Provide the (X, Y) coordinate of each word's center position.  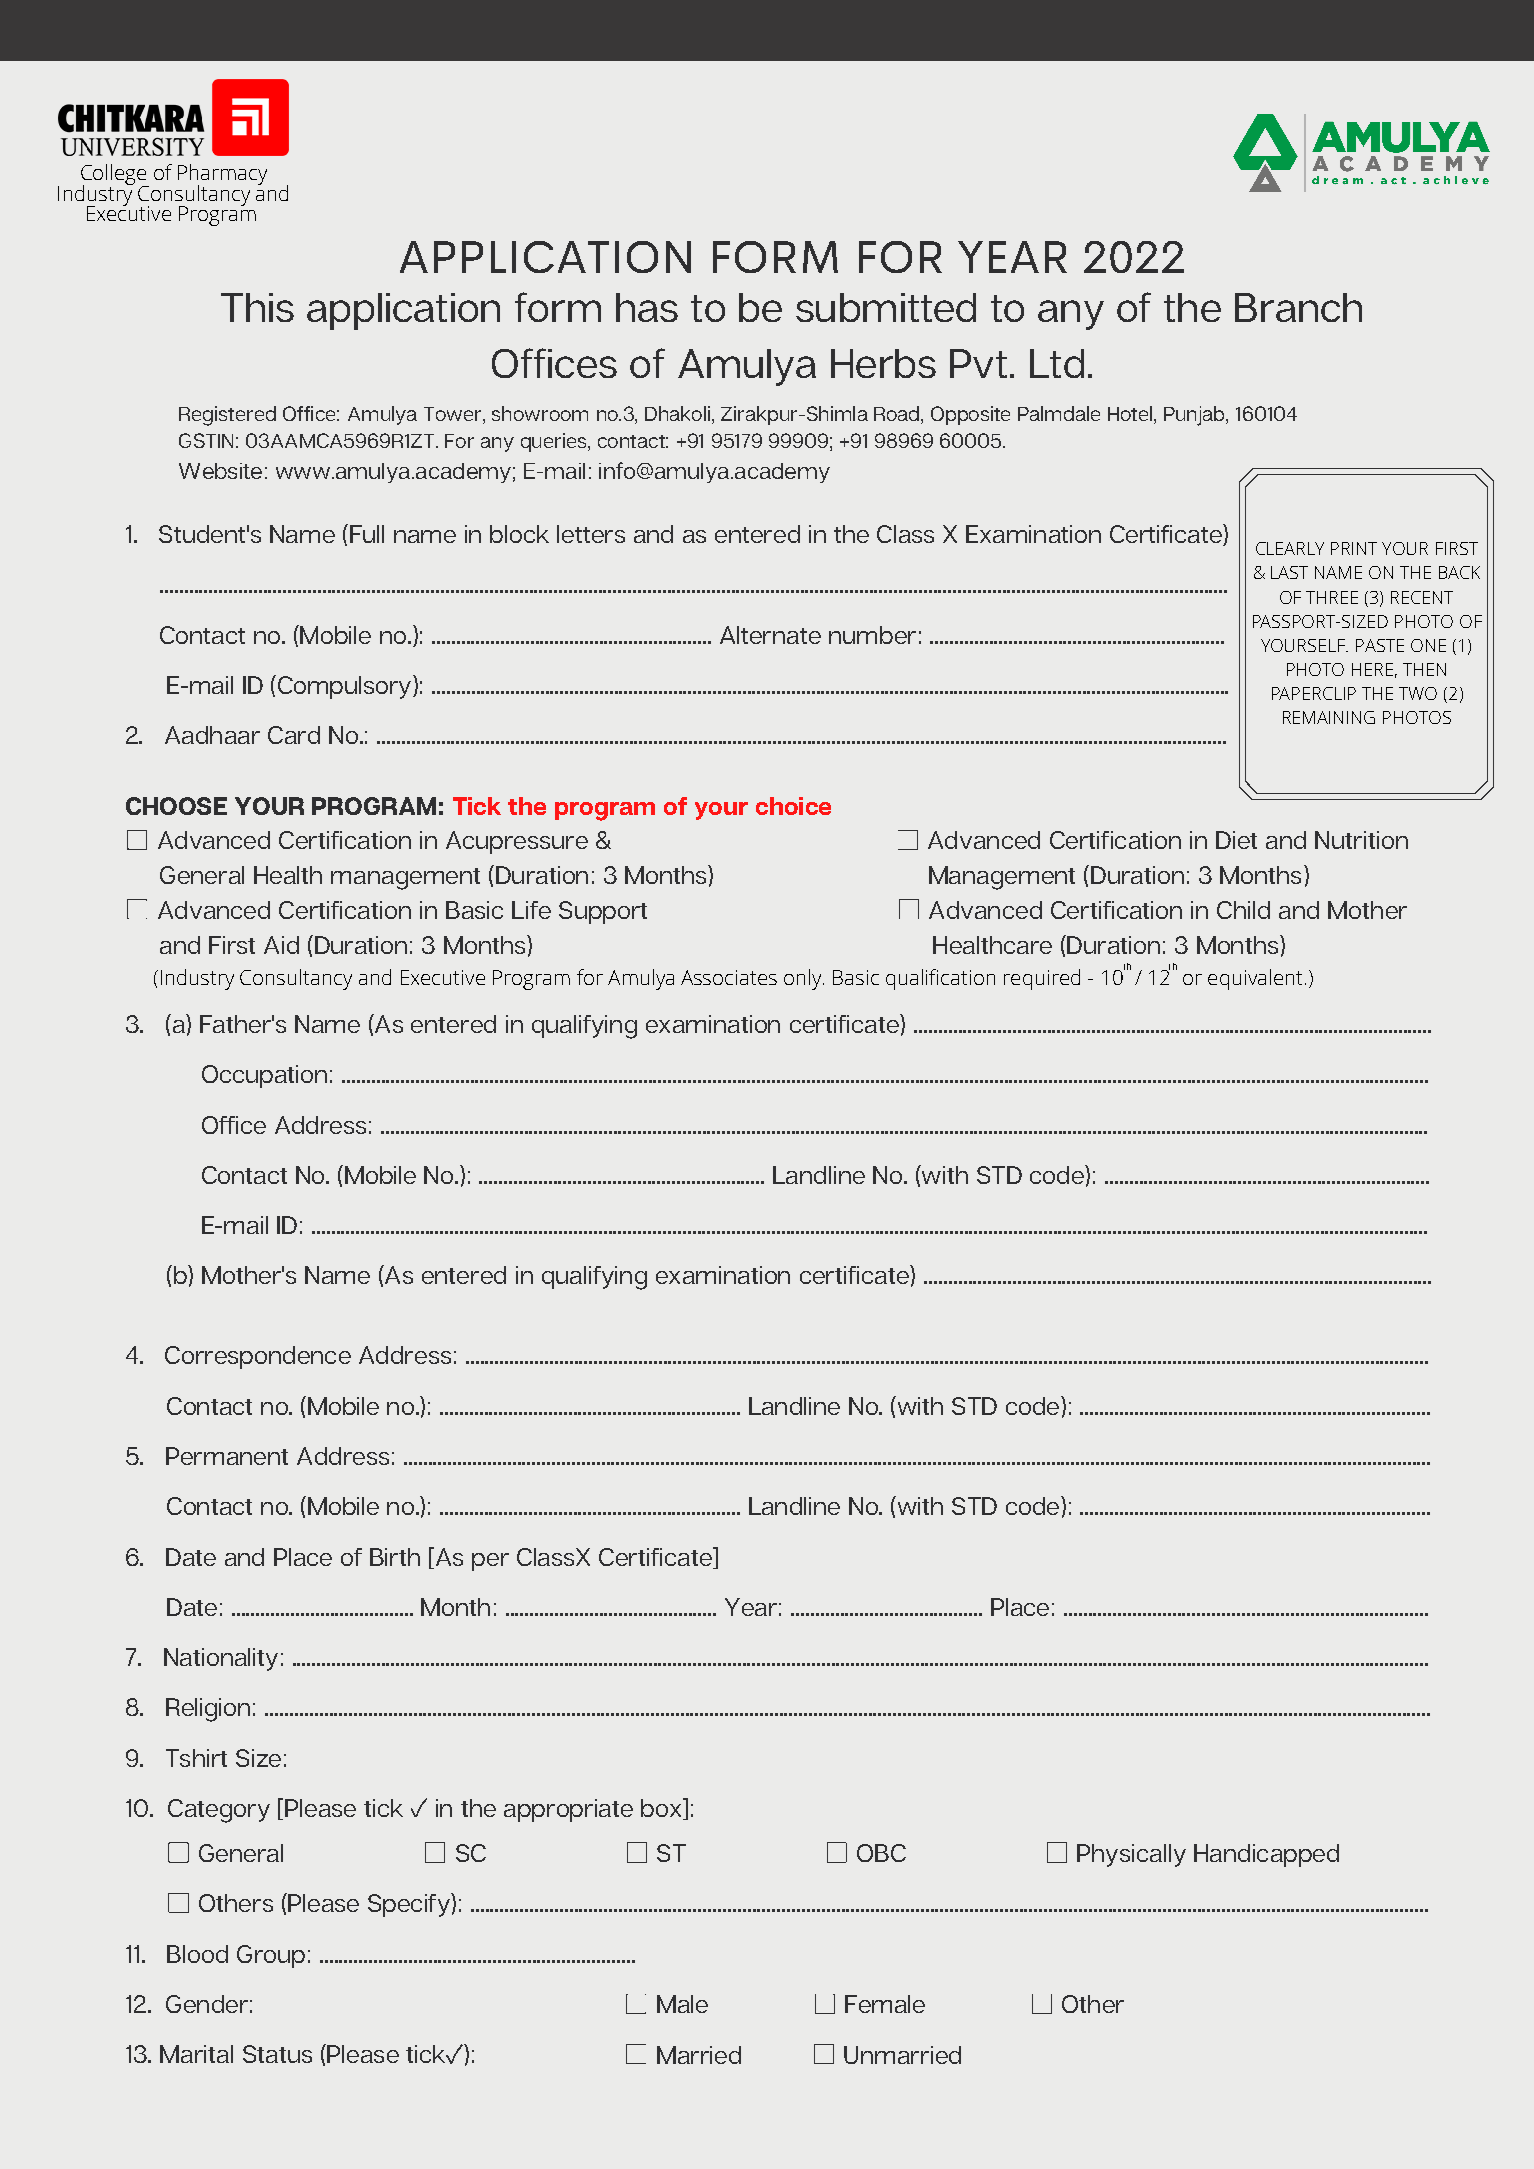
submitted (886, 307)
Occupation (264, 1076)
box (662, 1809)
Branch (1298, 307)
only (804, 979)
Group (271, 1956)
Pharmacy (222, 176)
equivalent (1255, 979)
